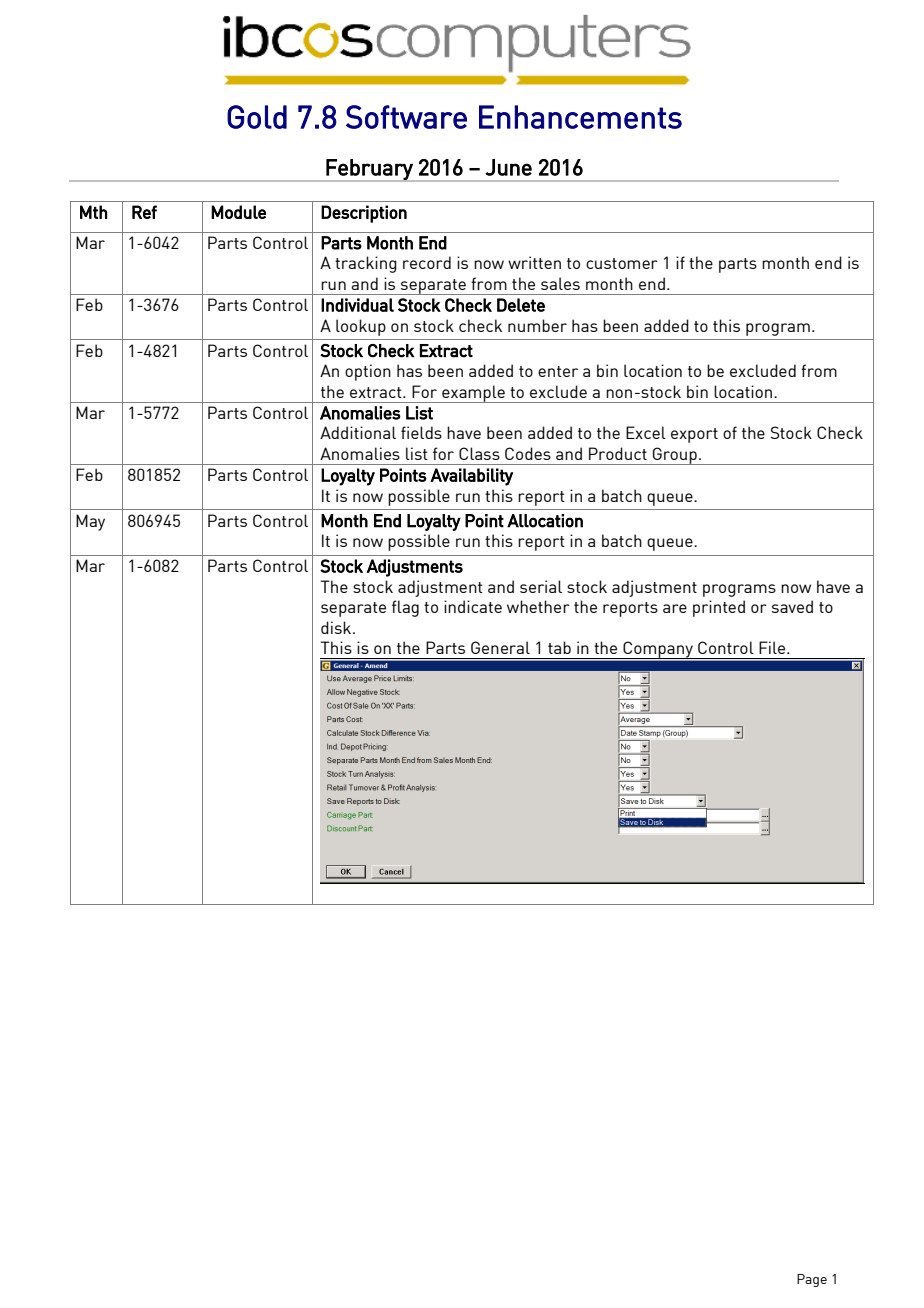  I want to click on File, so click(773, 647).
